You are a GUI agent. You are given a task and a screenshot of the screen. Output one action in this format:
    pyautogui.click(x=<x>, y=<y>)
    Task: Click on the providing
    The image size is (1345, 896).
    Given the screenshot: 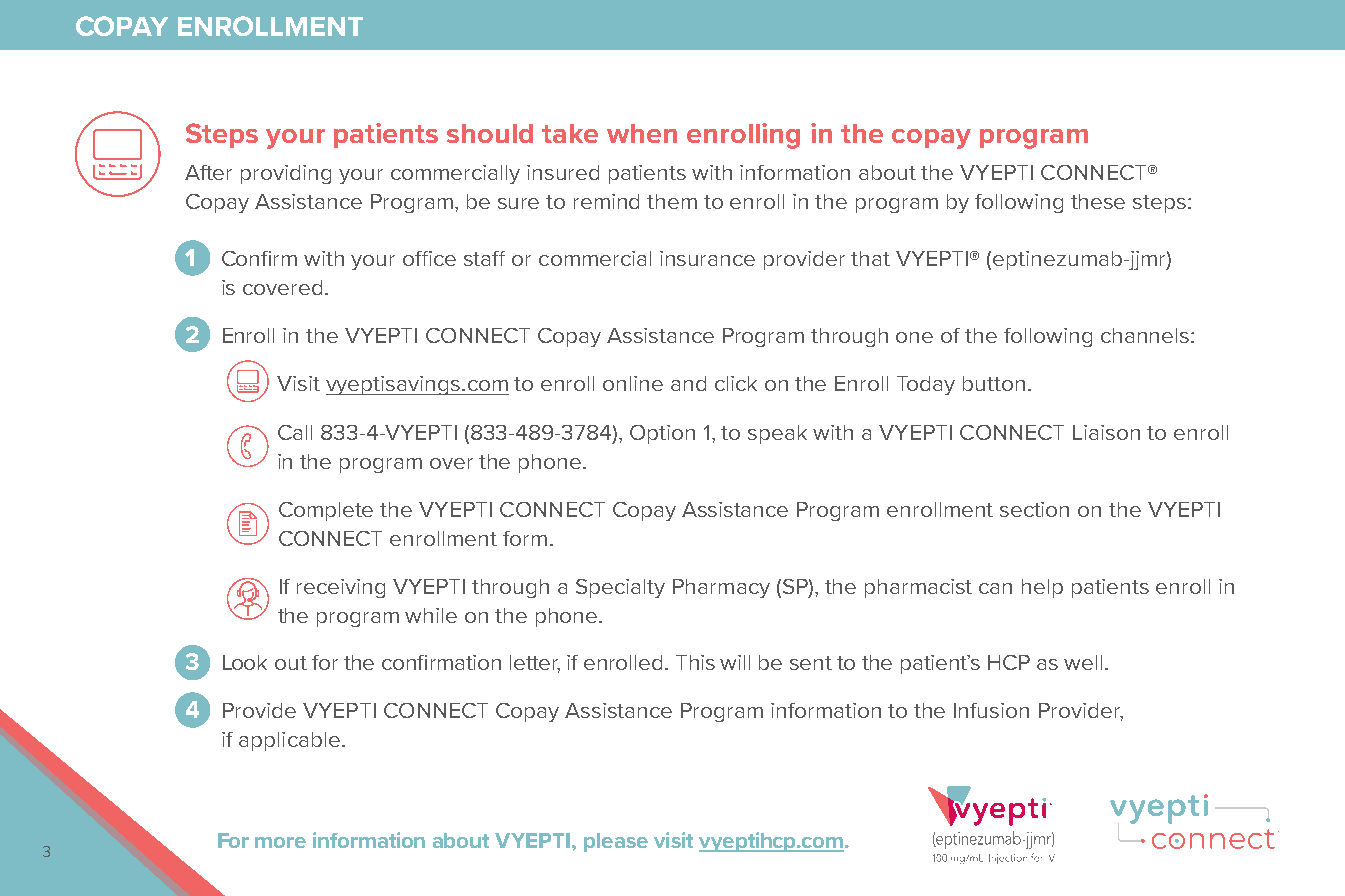 What is the action you would take?
    pyautogui.click(x=286, y=174)
